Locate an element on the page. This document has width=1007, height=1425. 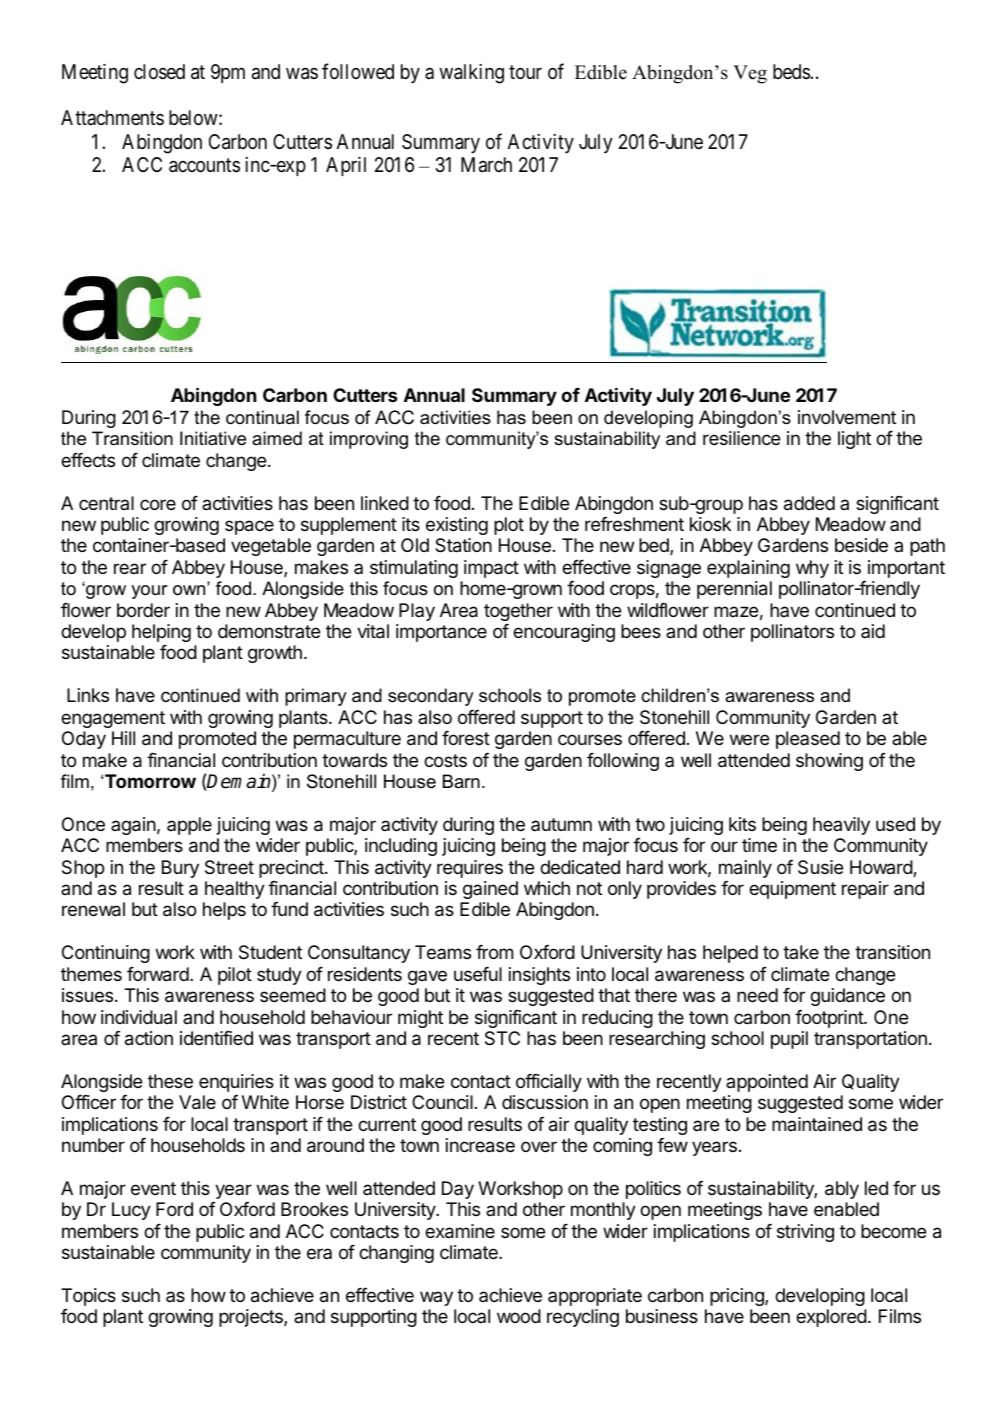
guidance is located at coordinates (847, 997).
